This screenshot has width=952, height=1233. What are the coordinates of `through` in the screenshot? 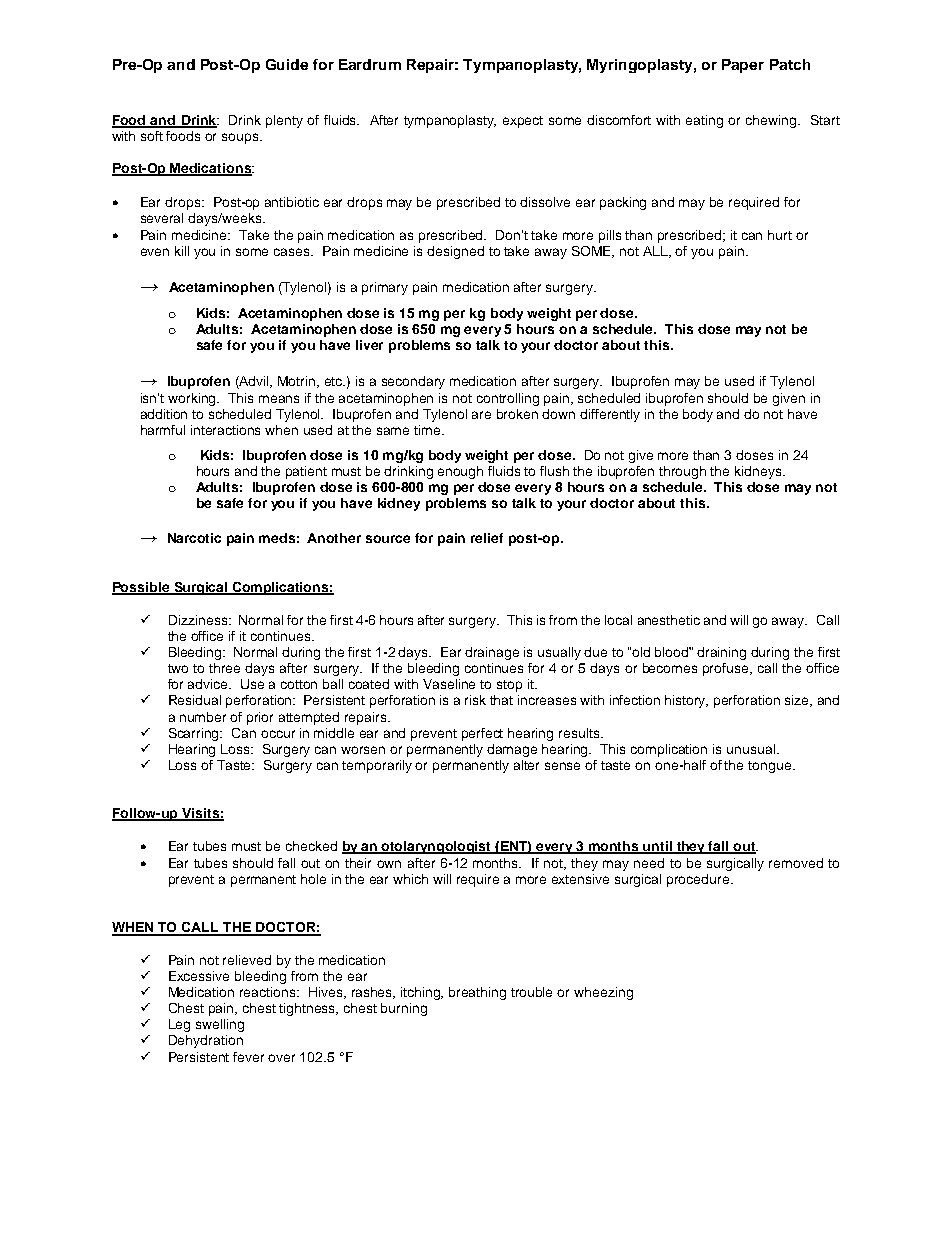 It's located at (682, 472).
